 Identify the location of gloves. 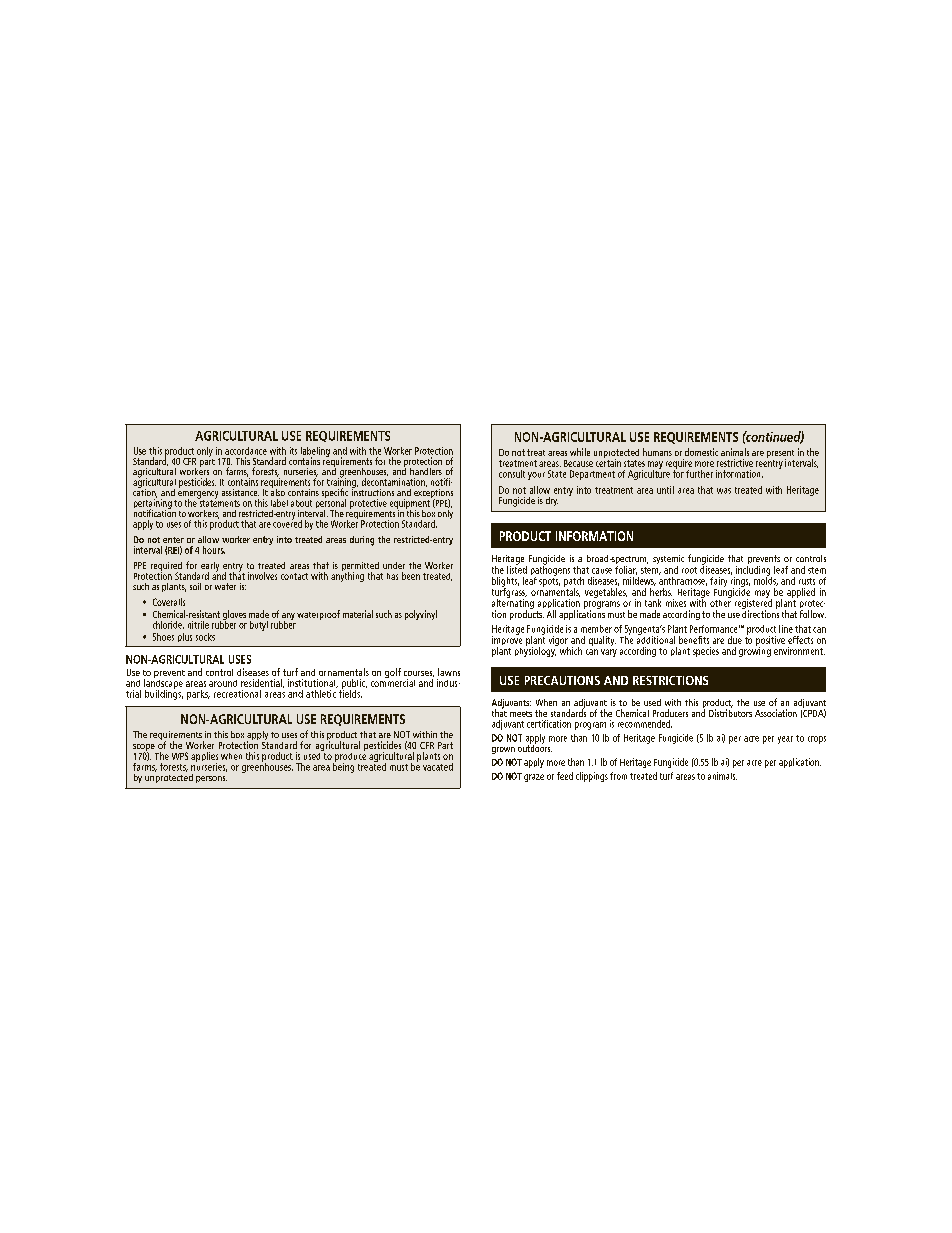
(234, 616).
